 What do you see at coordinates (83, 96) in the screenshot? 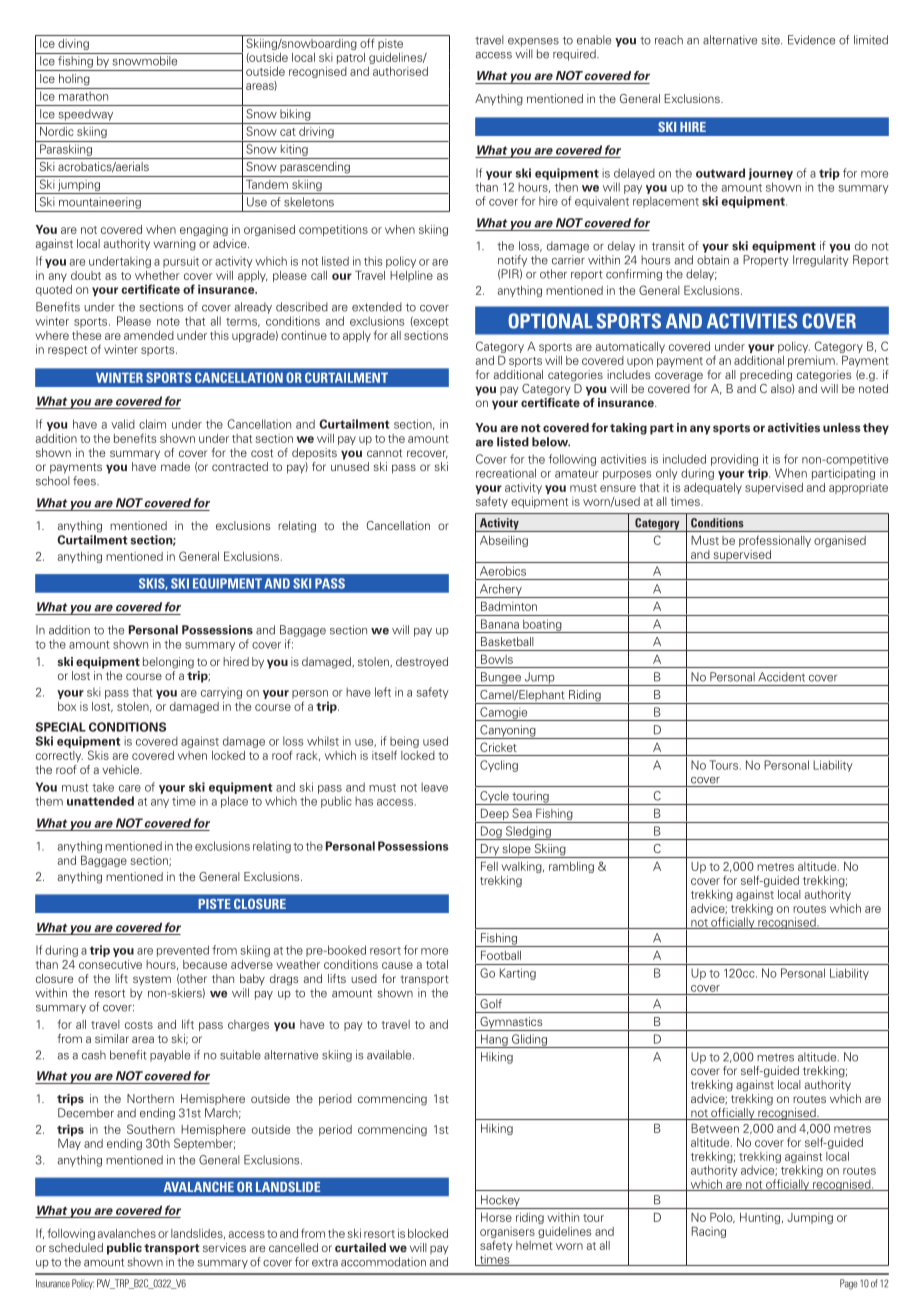
I see `marathon` at bounding box center [83, 96].
